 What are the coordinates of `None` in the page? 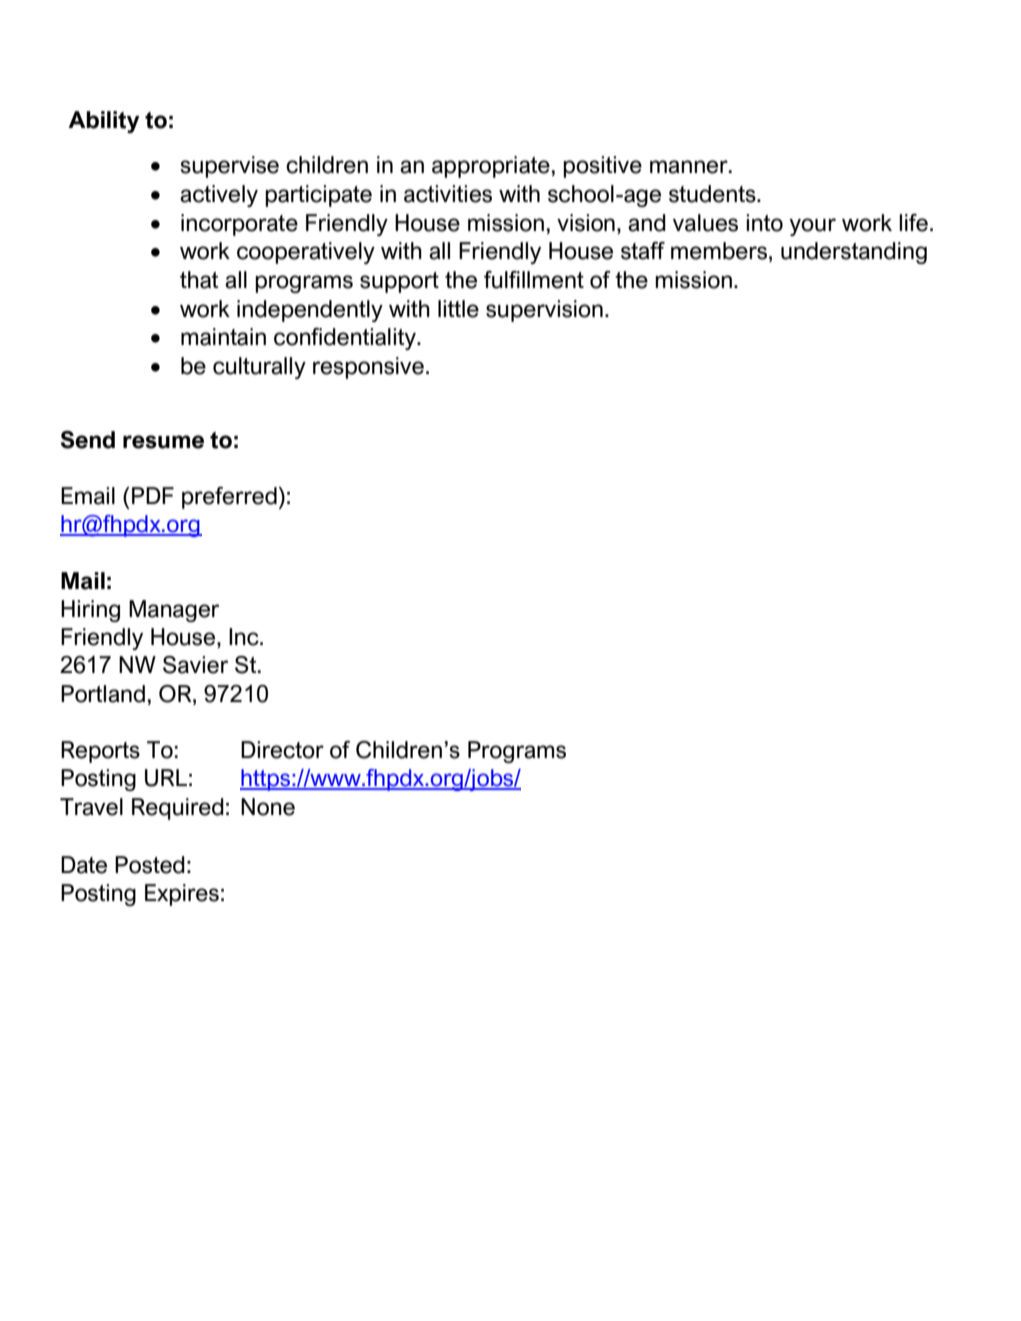 It's located at (268, 807).
